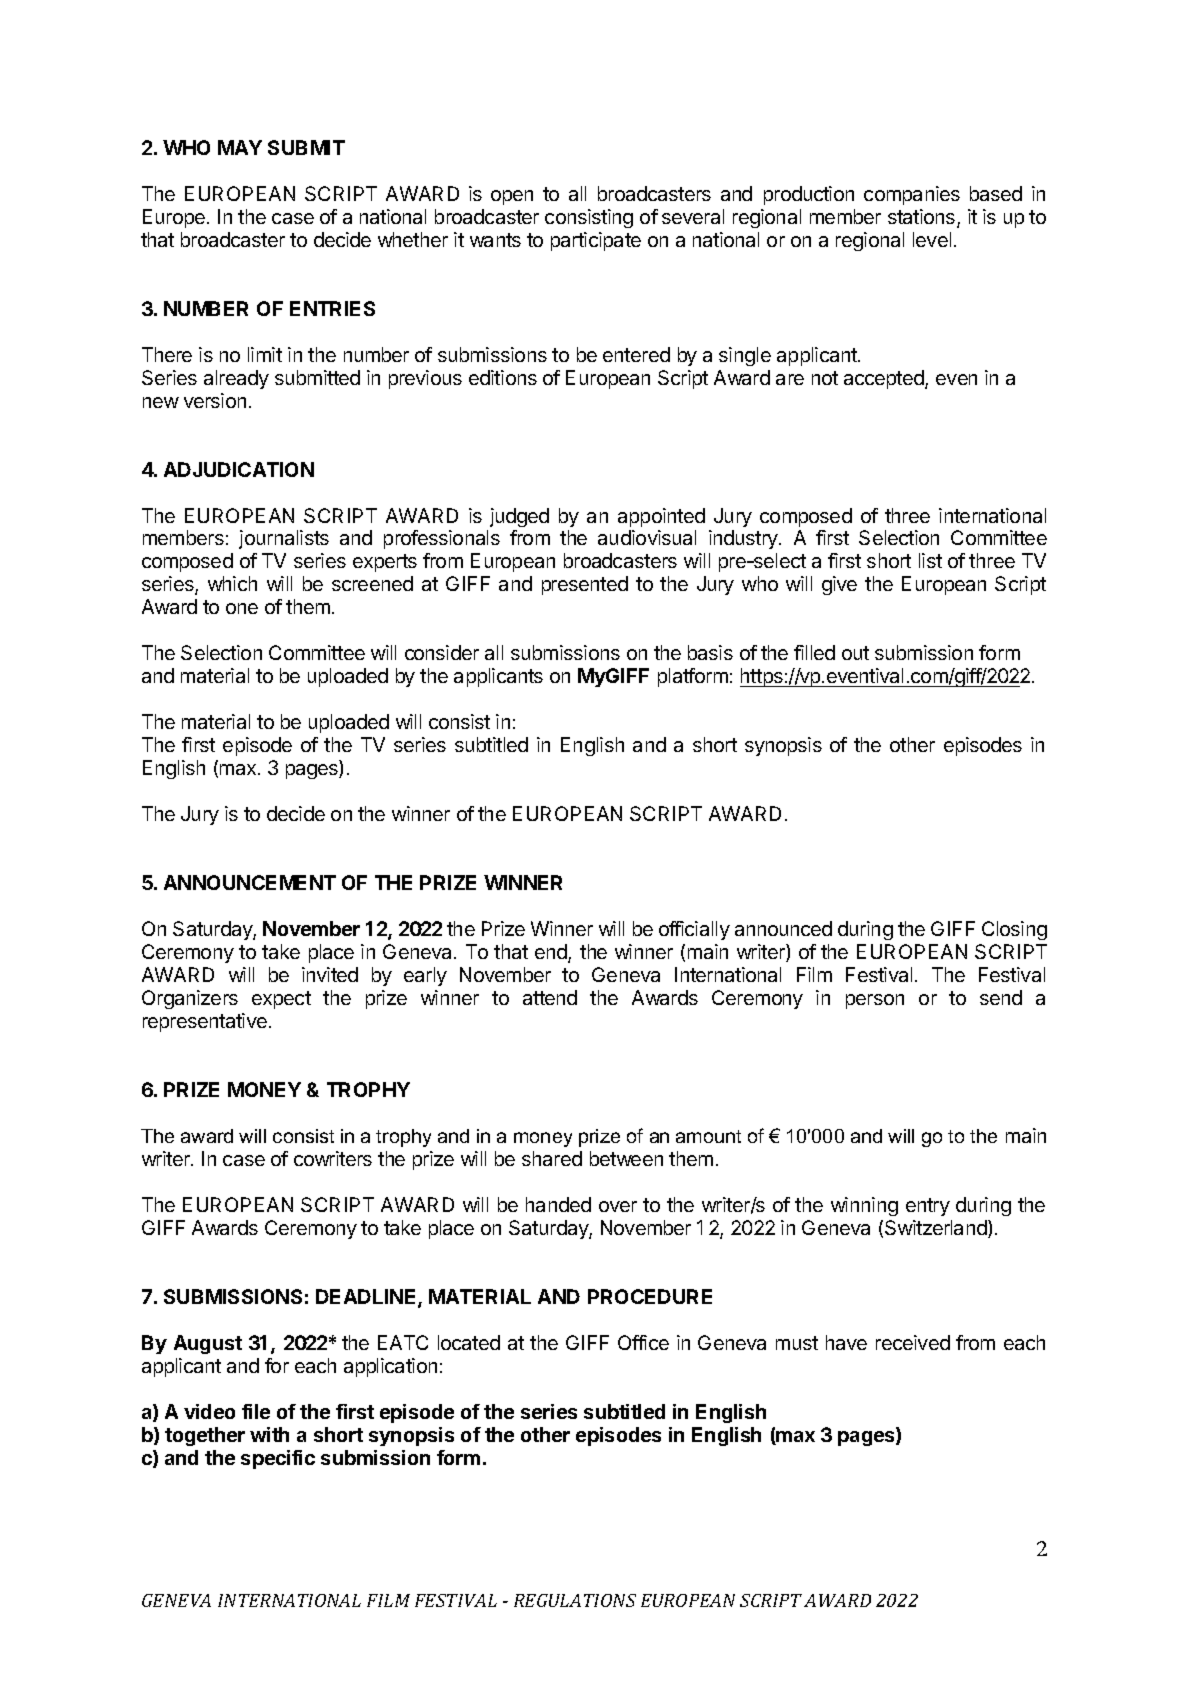 The image size is (1189, 1682). What do you see at coordinates (694, 930) in the screenshot?
I see `officially` at bounding box center [694, 930].
